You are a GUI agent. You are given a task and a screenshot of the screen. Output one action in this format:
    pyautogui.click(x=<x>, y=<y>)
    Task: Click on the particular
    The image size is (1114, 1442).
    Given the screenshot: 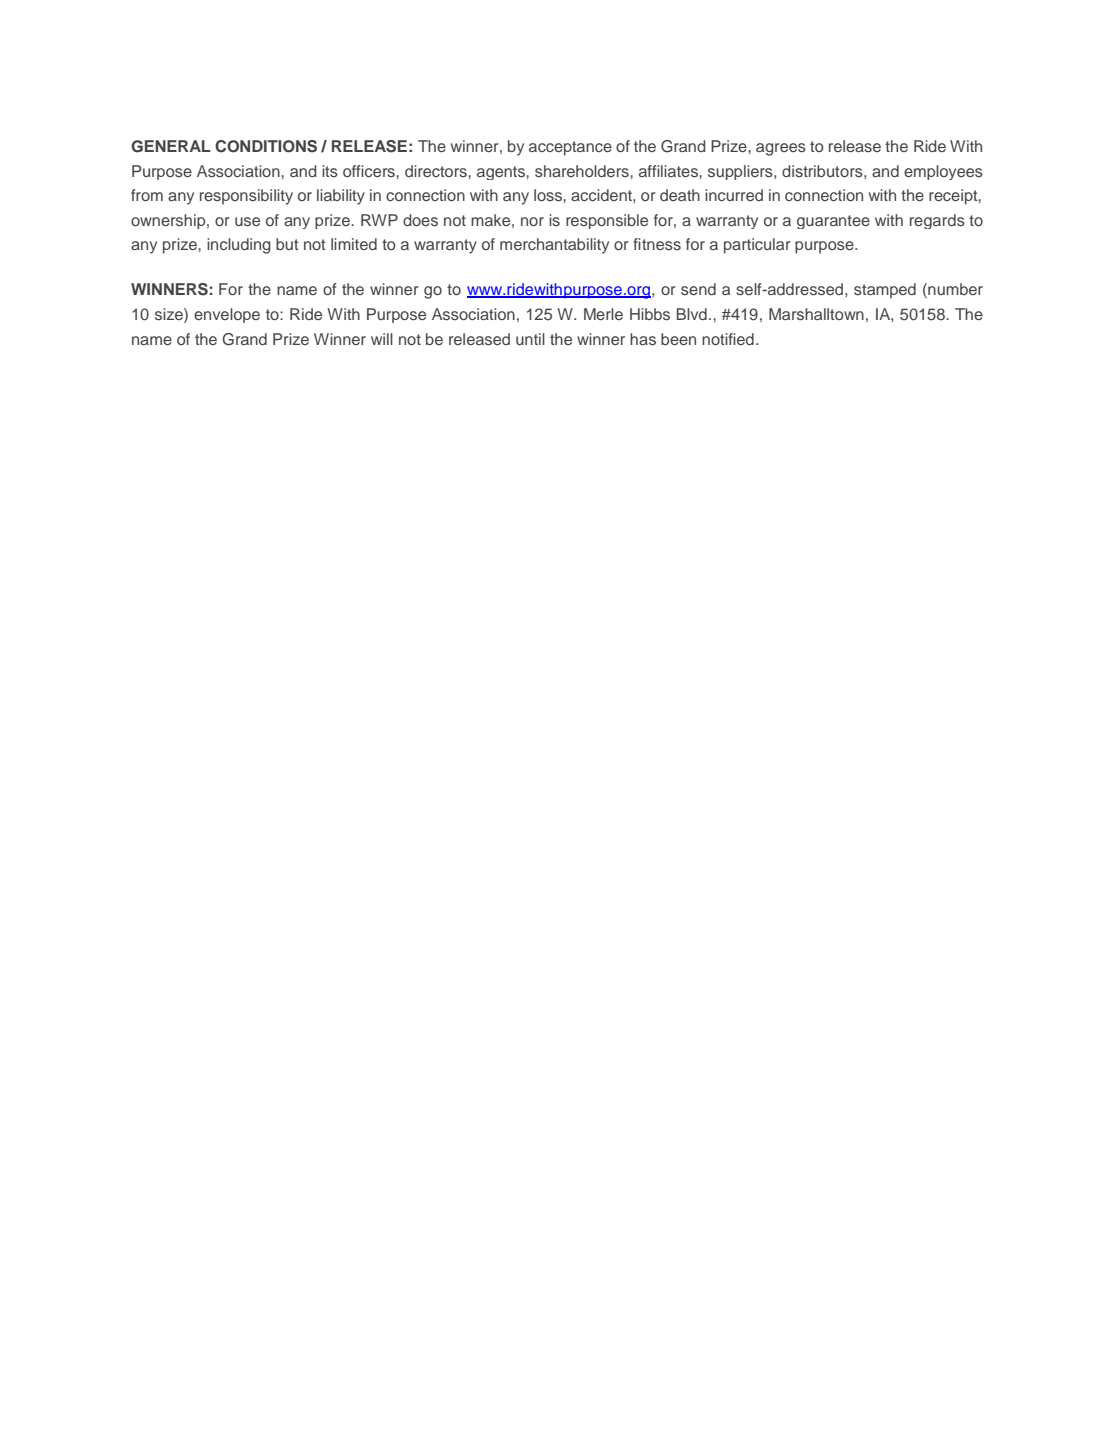 What is the action you would take?
    pyautogui.click(x=757, y=246)
